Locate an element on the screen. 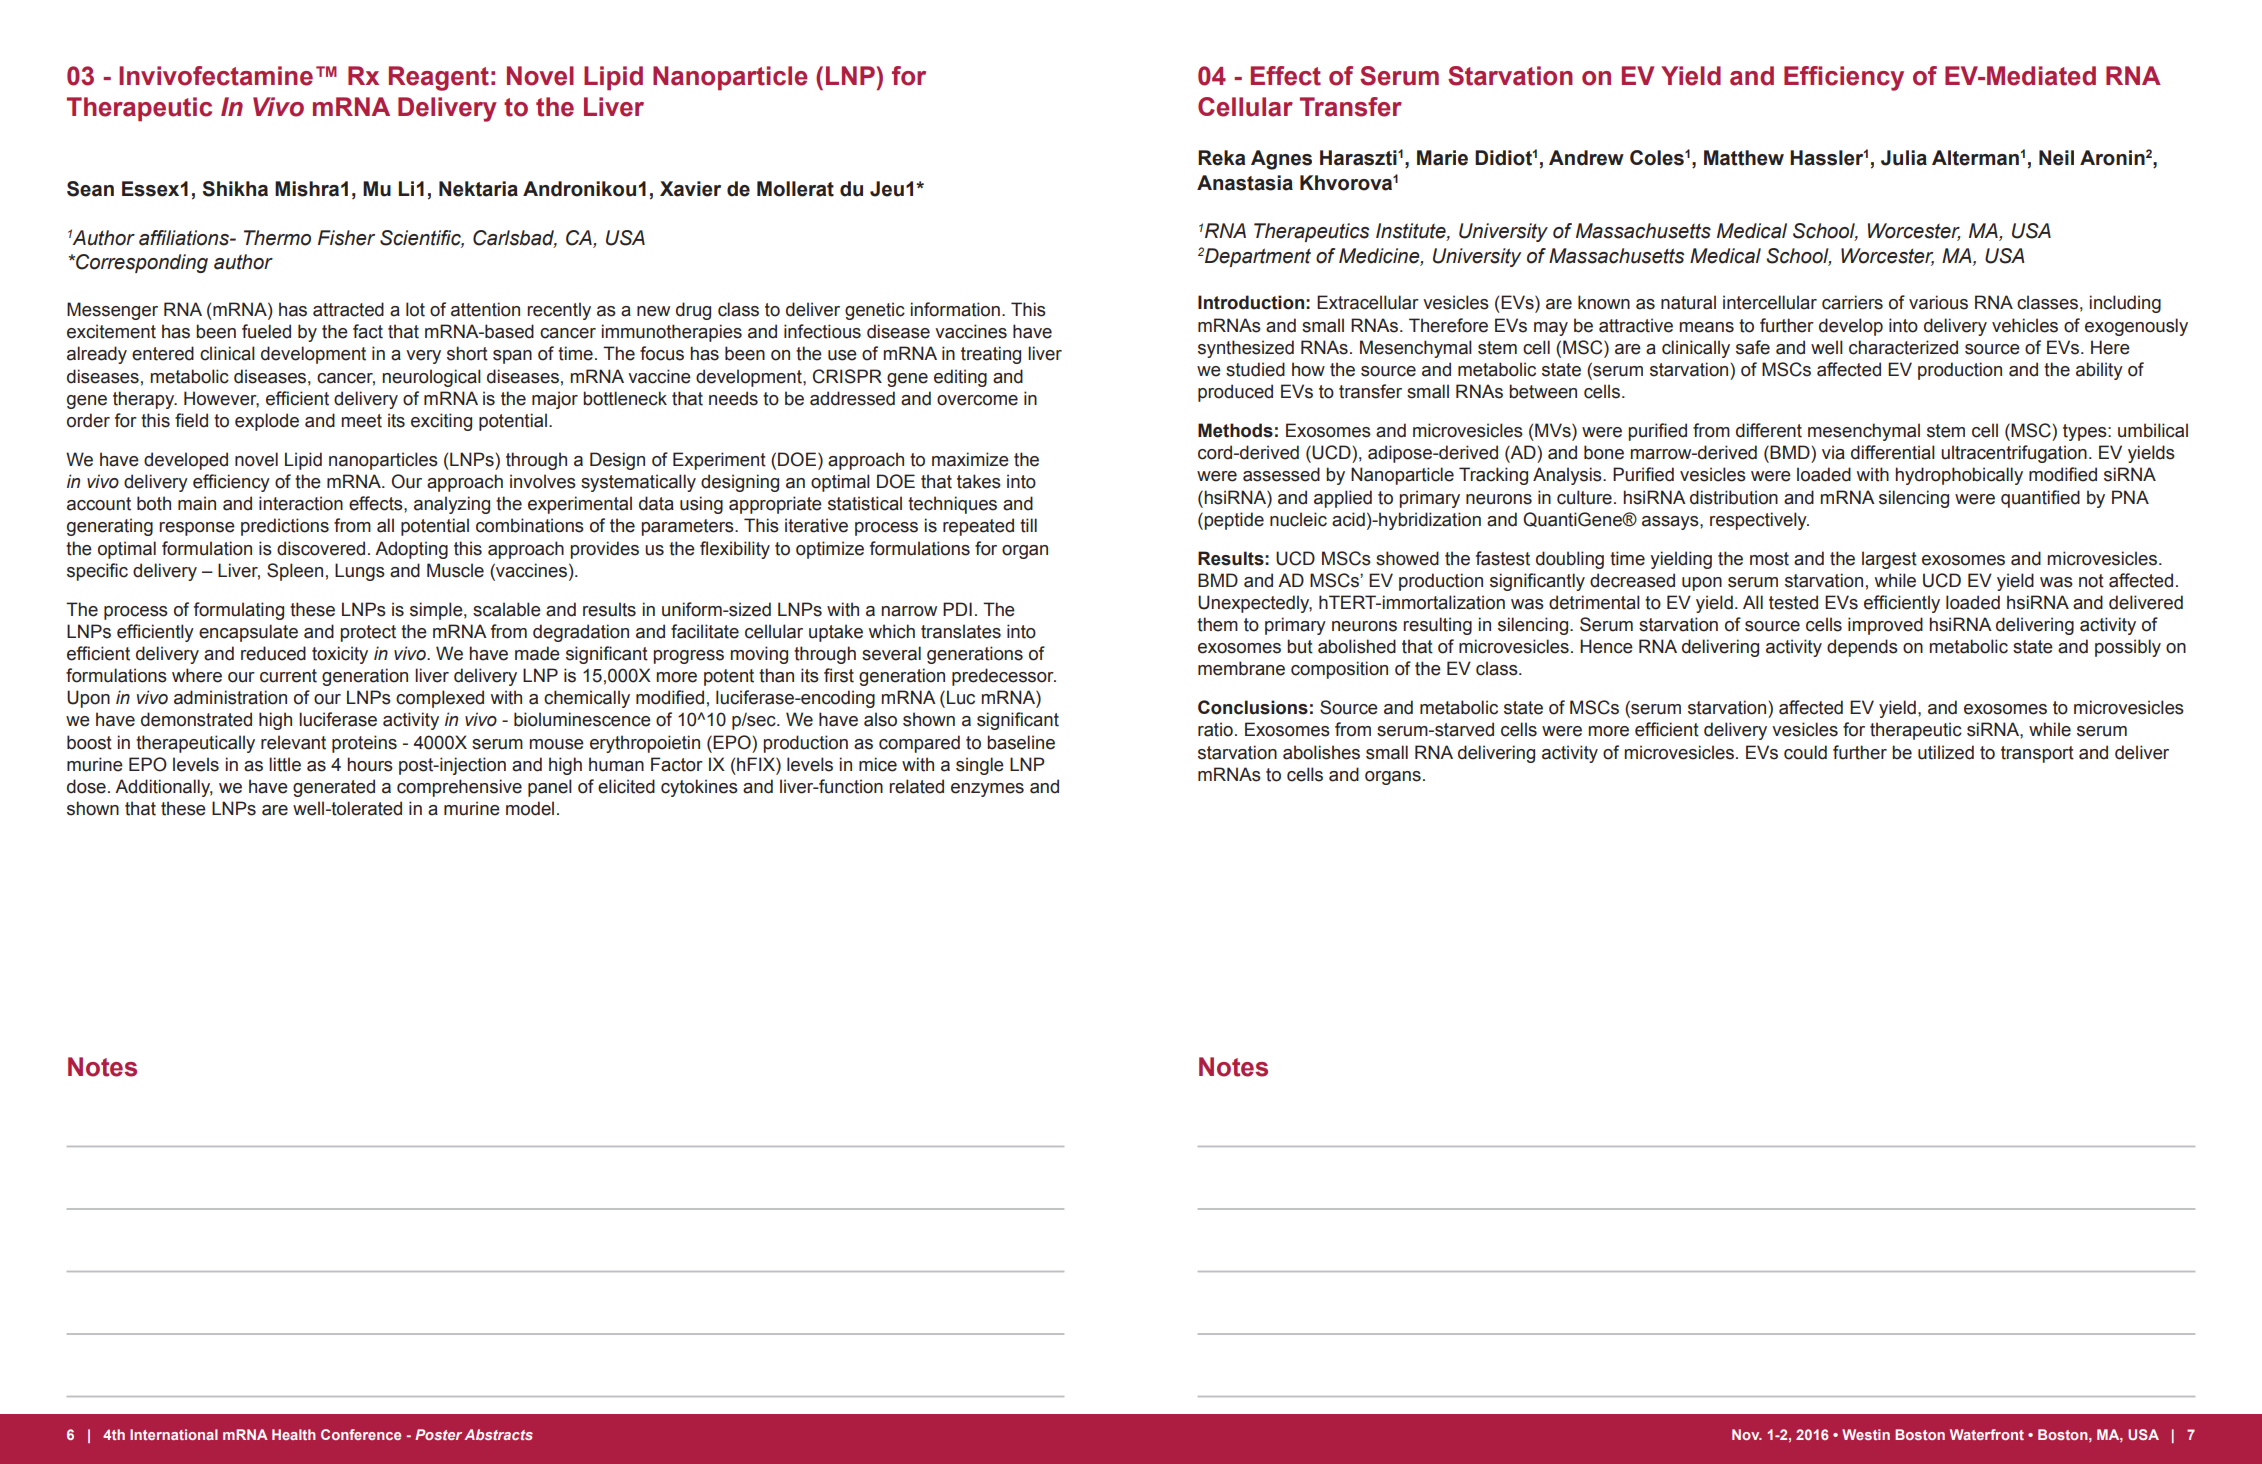 The image size is (2262, 1464). model is located at coordinates (530, 808).
